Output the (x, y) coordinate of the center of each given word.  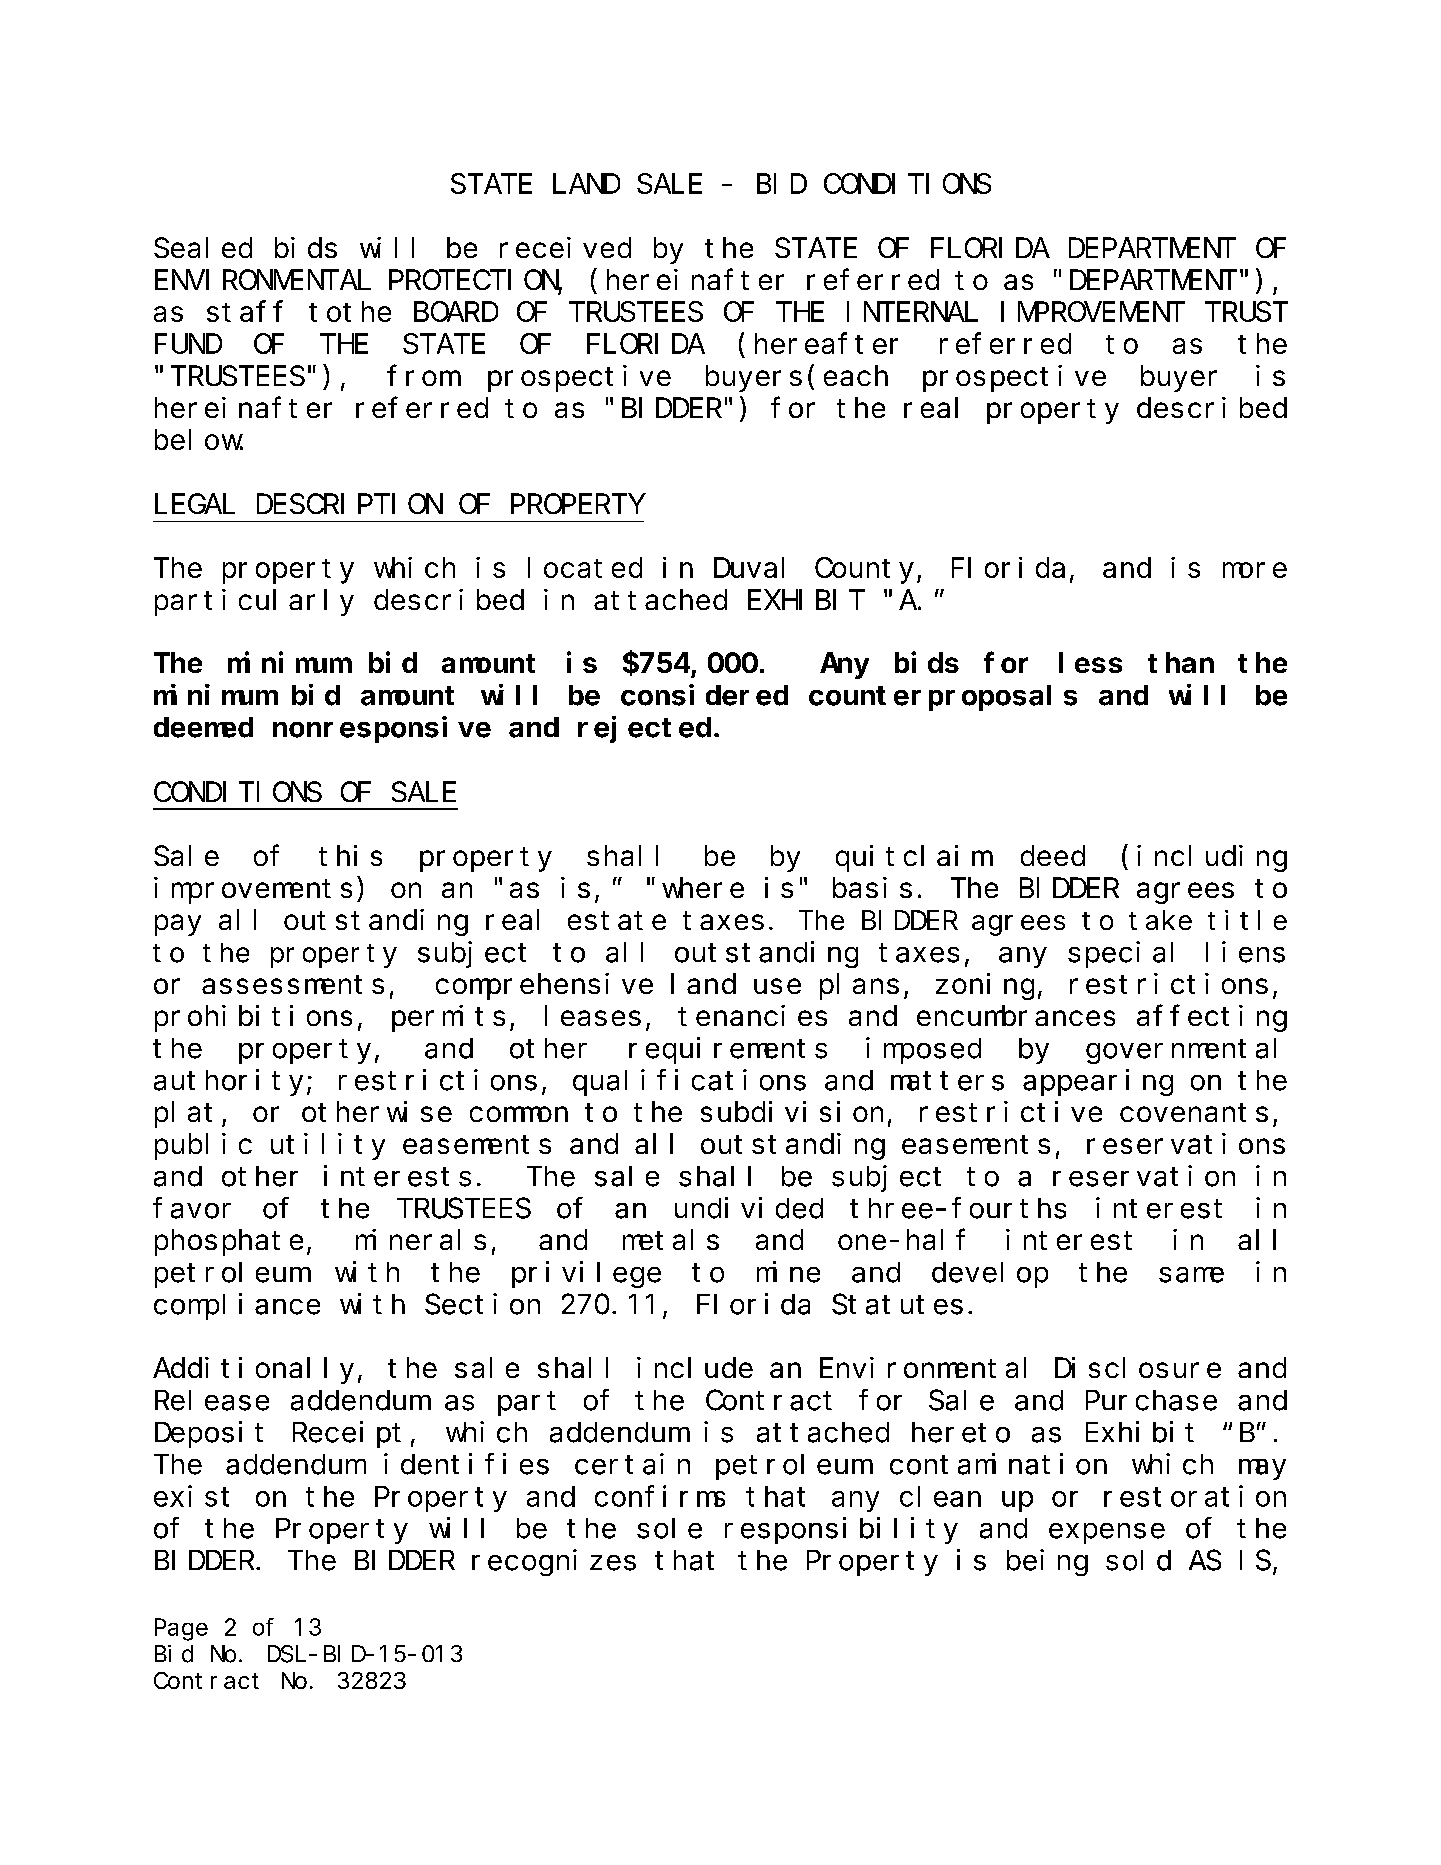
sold (1138, 1560)
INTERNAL (912, 313)
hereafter (826, 344)
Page (181, 1630)
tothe (350, 312)
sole (669, 1528)
